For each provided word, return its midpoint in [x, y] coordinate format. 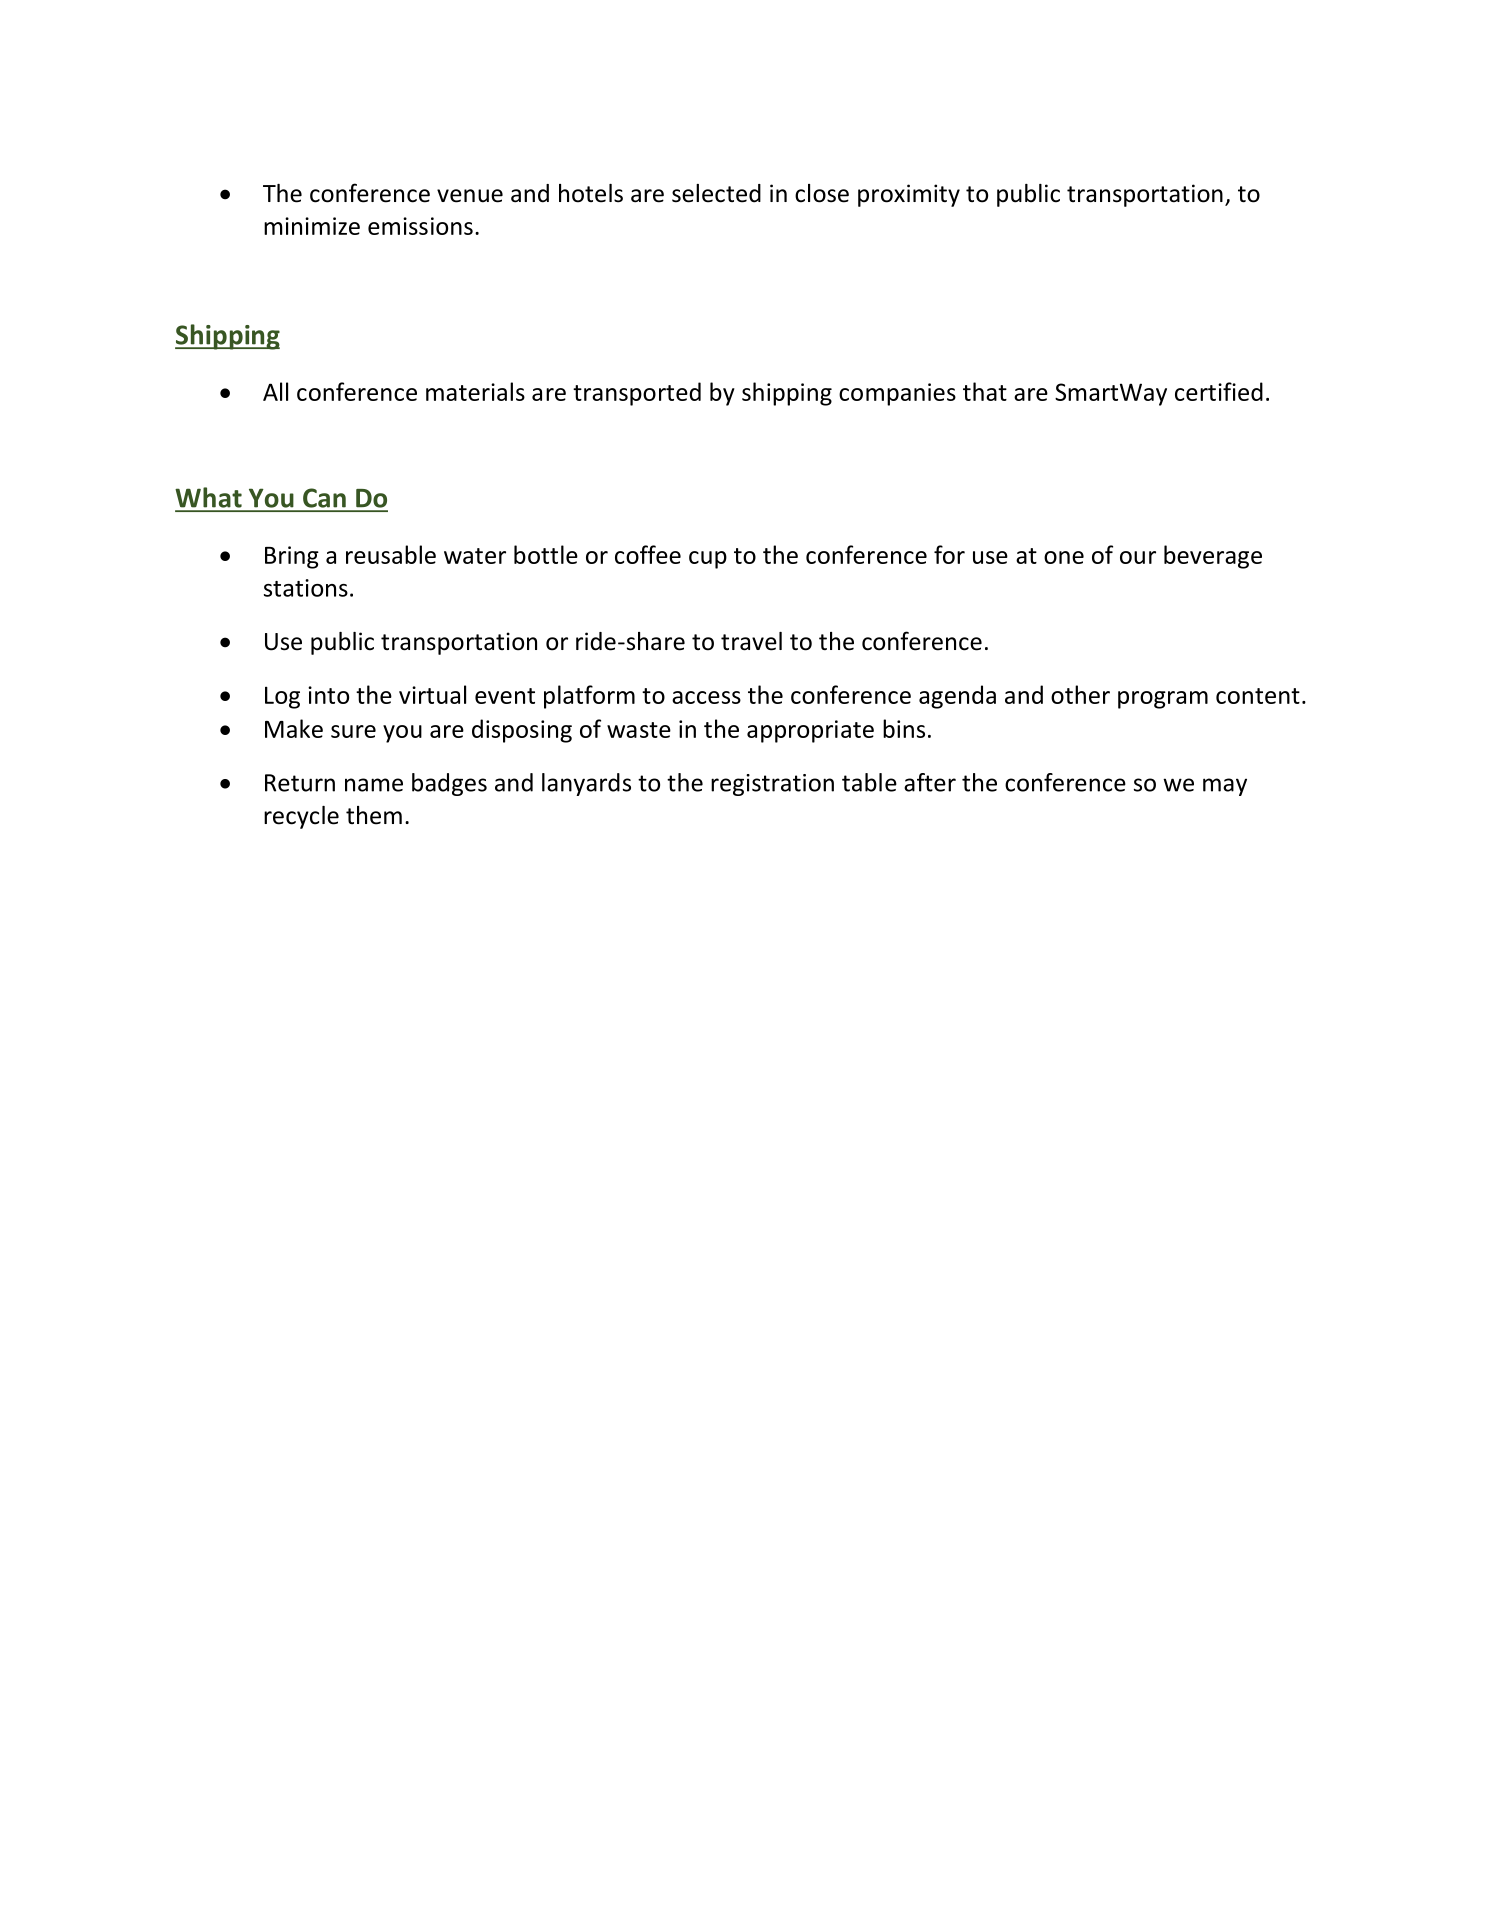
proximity [909, 195]
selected [716, 193]
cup [708, 560]
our [1138, 557]
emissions [420, 226]
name [374, 785]
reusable [391, 554]
